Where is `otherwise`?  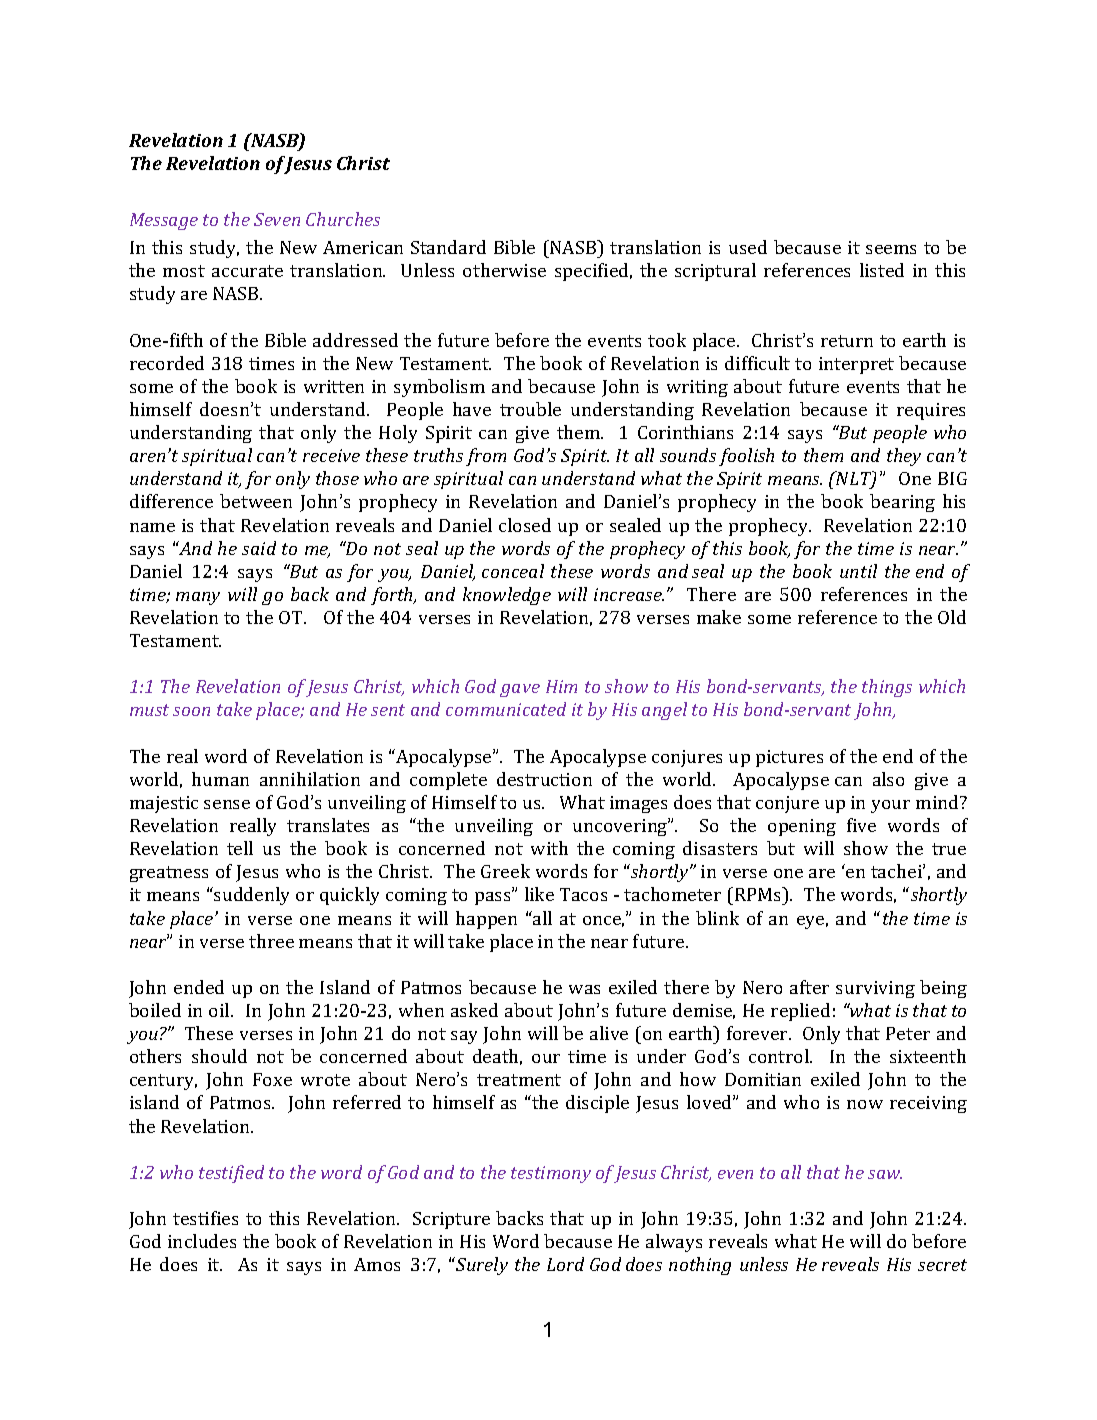
otherwise is located at coordinates (504, 270).
